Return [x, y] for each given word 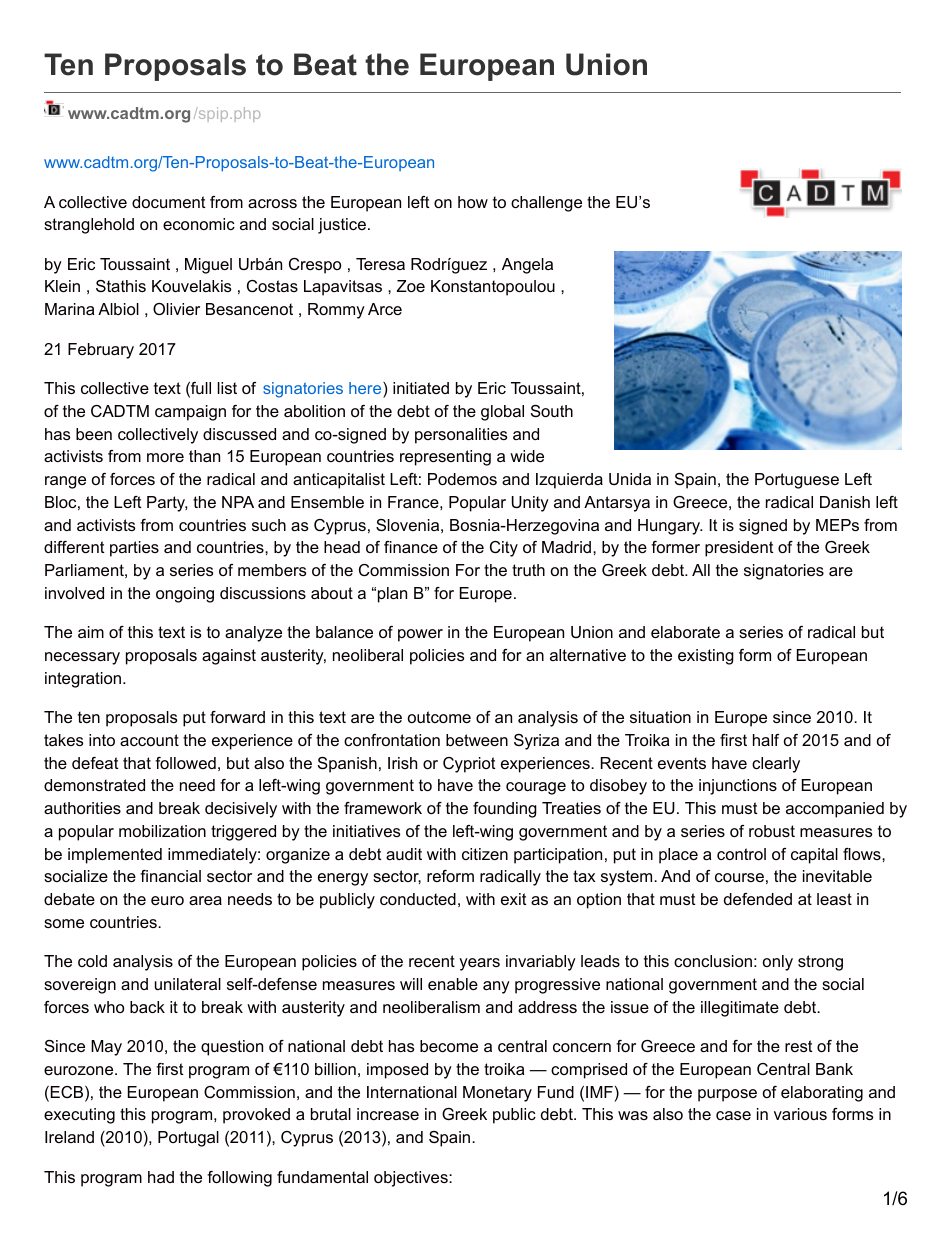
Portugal [188, 1139]
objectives [412, 1179]
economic [199, 224]
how [473, 202]
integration [83, 680]
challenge [546, 204]
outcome [439, 717]
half [766, 740]
